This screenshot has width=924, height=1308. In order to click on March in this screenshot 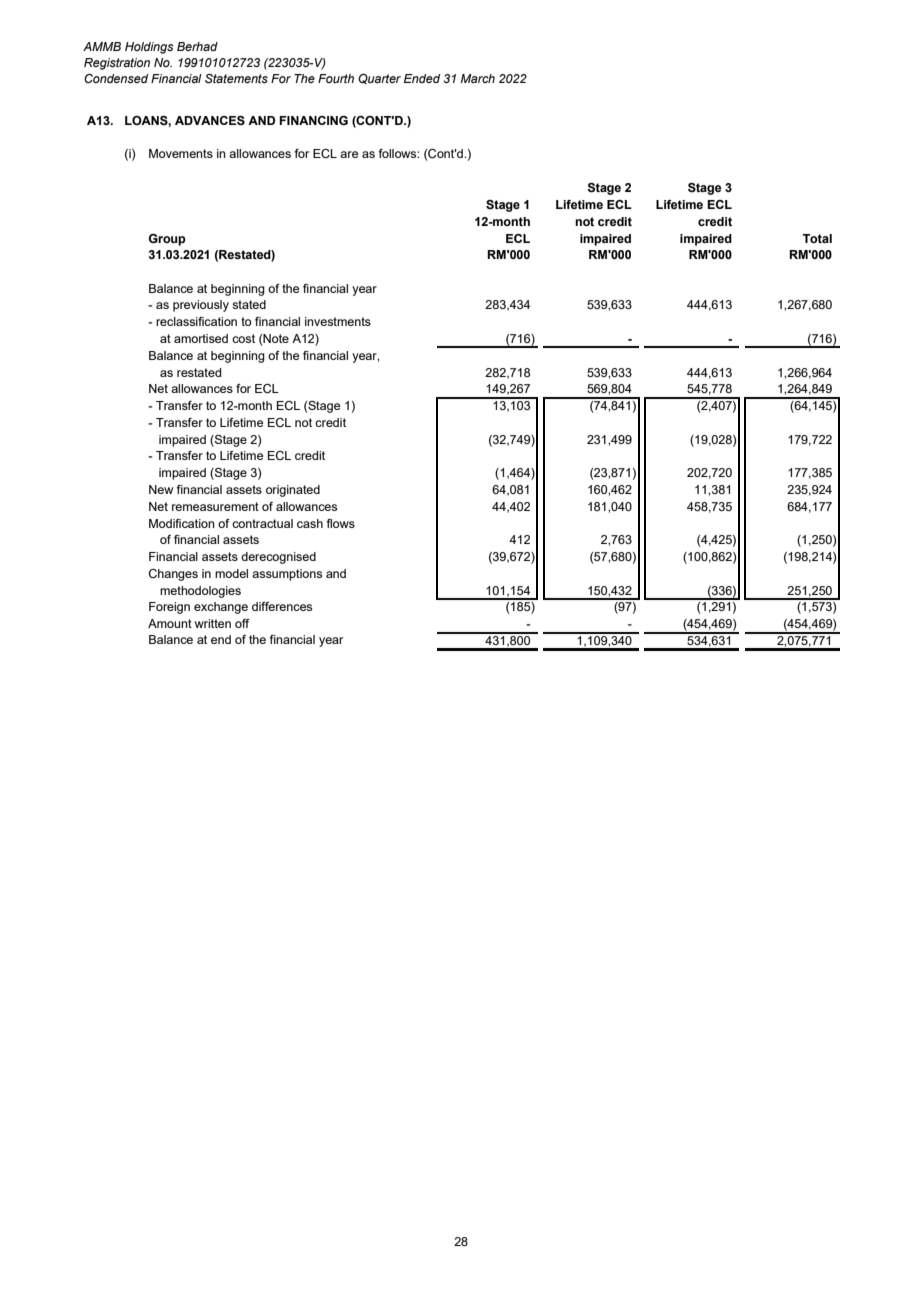, I will do `click(478, 78)`.
